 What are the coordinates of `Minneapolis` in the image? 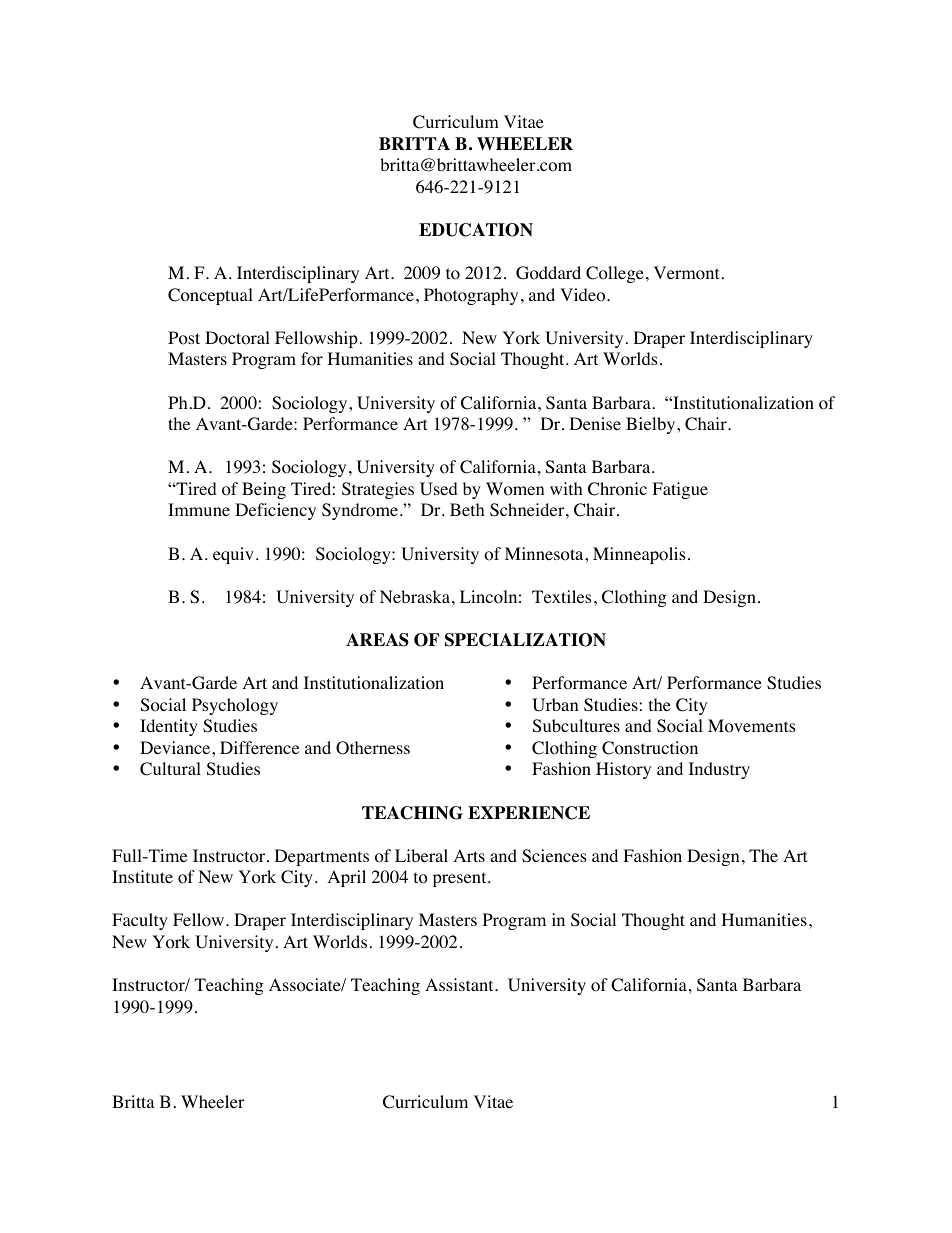 It's located at (639, 555).
